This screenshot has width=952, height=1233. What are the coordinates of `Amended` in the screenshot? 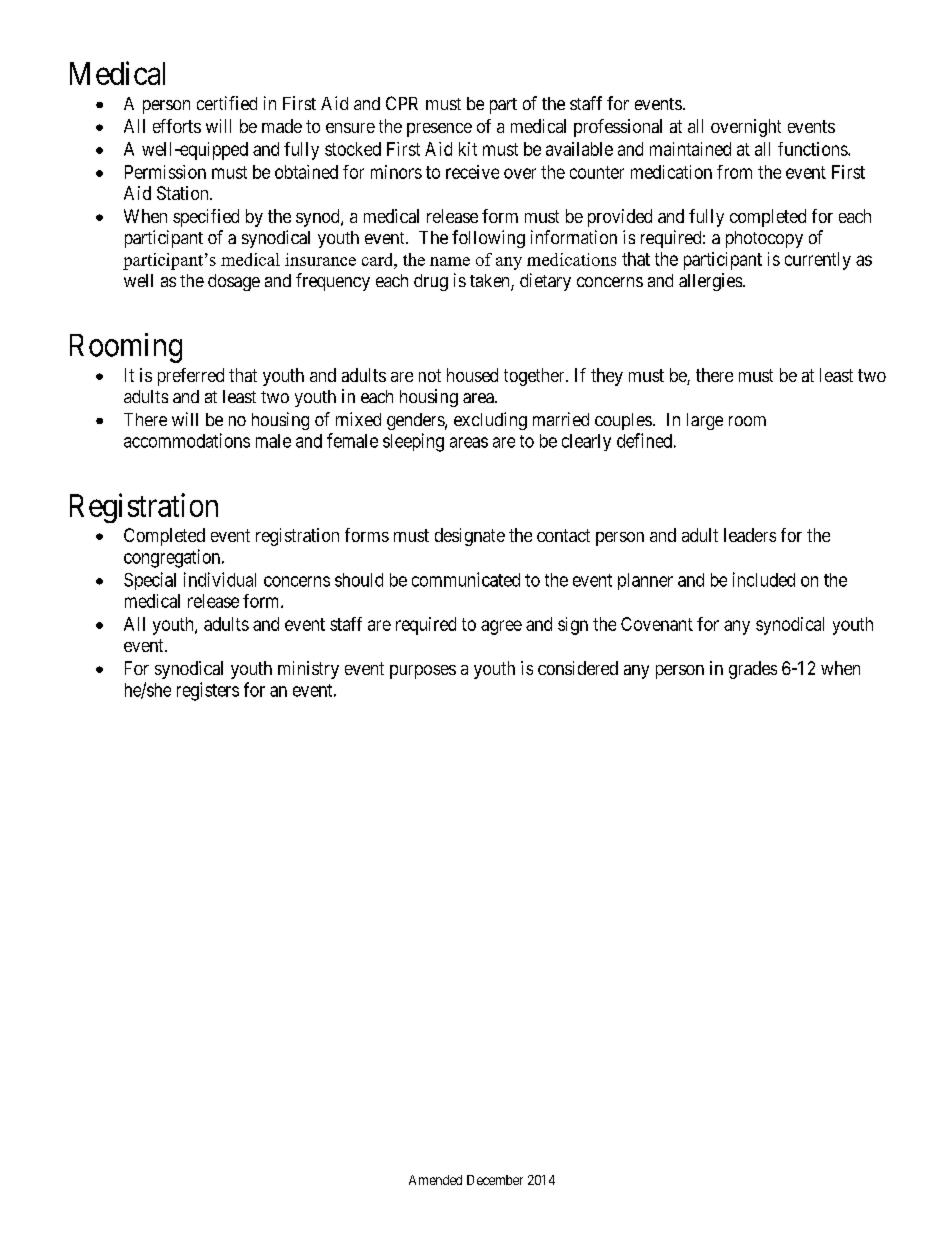 It's located at (435, 1180).
